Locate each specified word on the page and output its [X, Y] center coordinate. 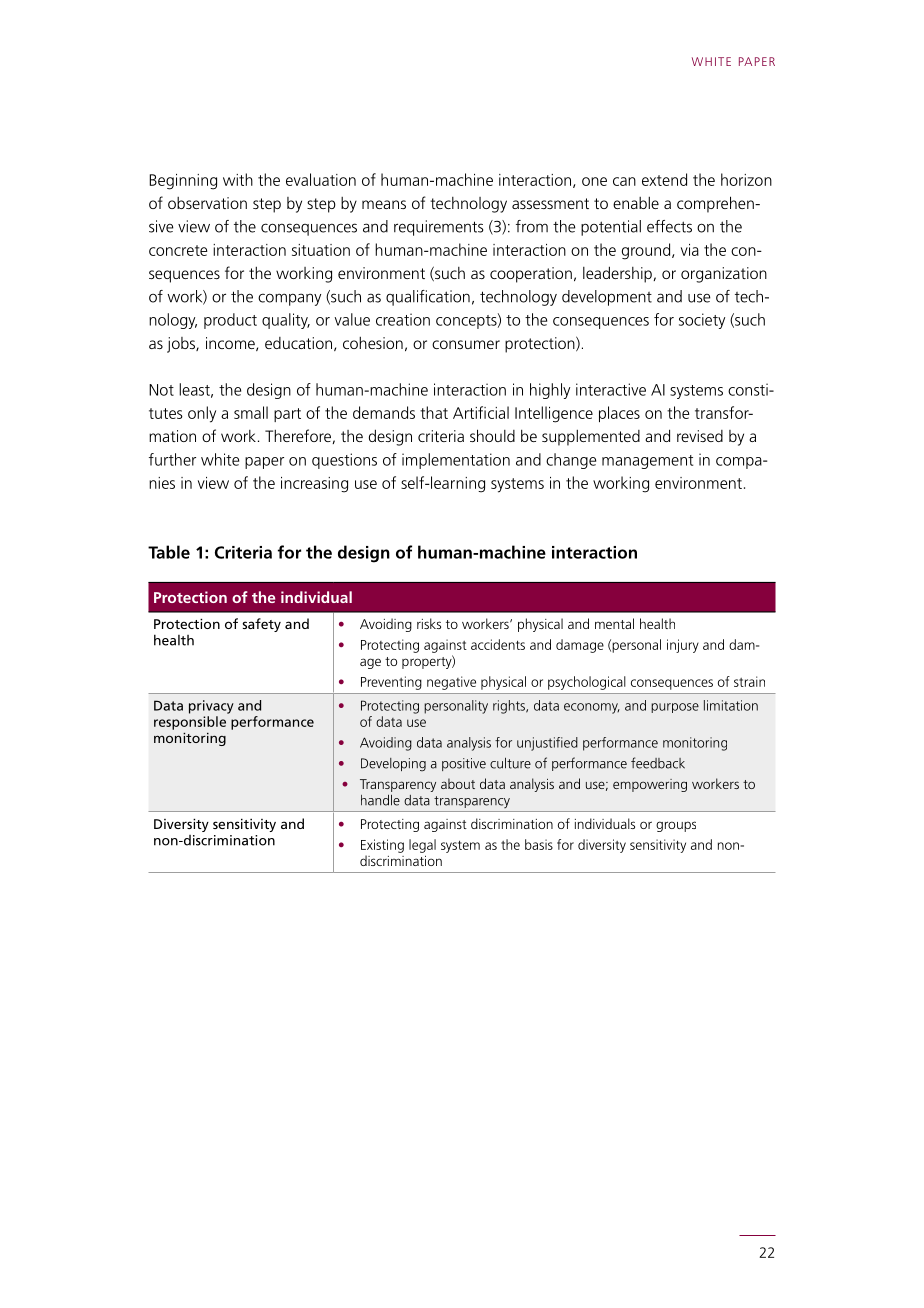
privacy [211, 707]
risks [429, 623]
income [231, 344]
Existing [382, 846]
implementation [456, 461]
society [702, 321]
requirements [438, 228]
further [172, 459]
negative [451, 683]
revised [700, 436]
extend [664, 179]
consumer [466, 344]
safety [261, 625]
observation [207, 203]
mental [614, 623]
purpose [675, 708]
